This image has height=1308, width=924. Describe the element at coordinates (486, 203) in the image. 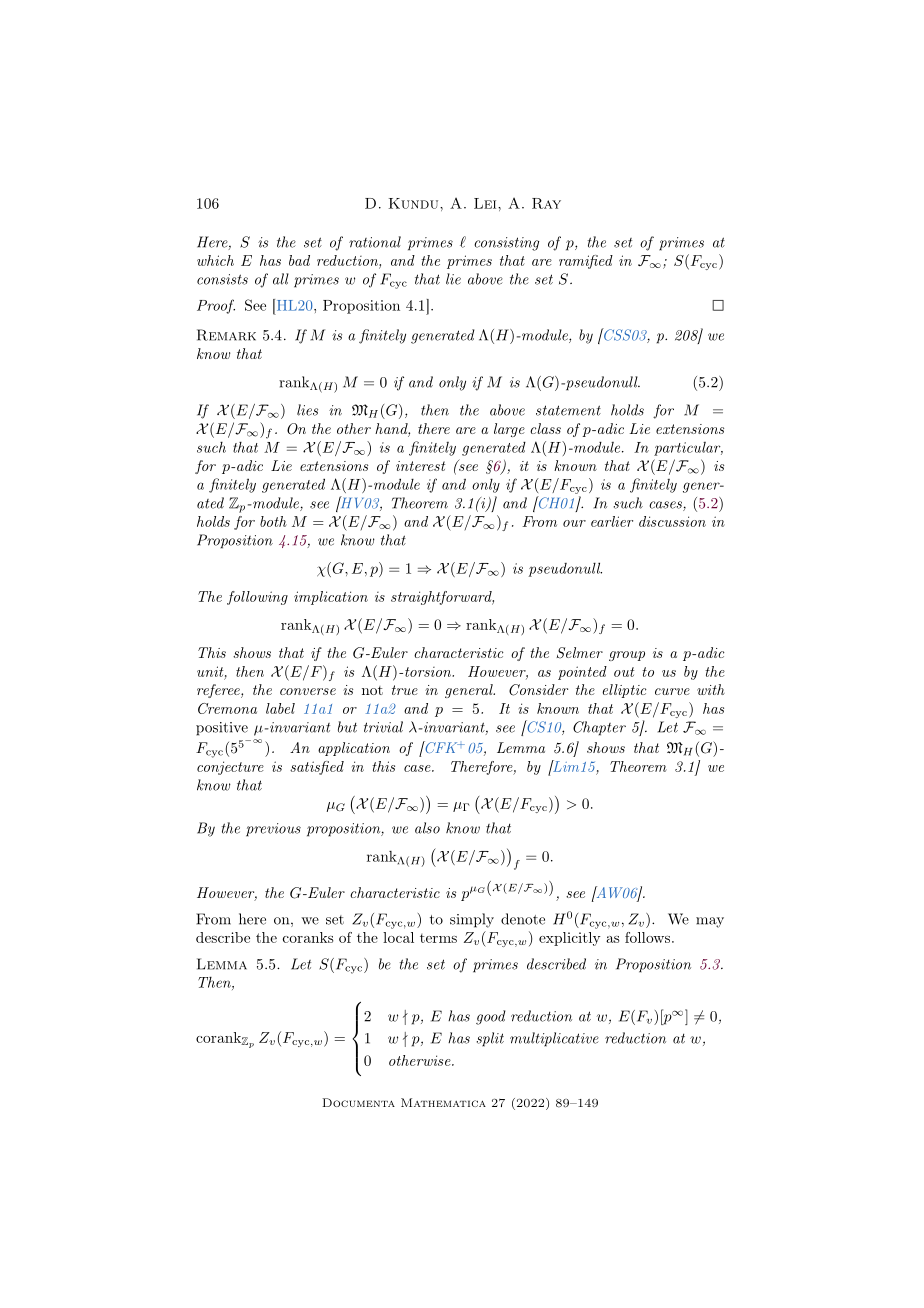

I see `Lei` at that location.
